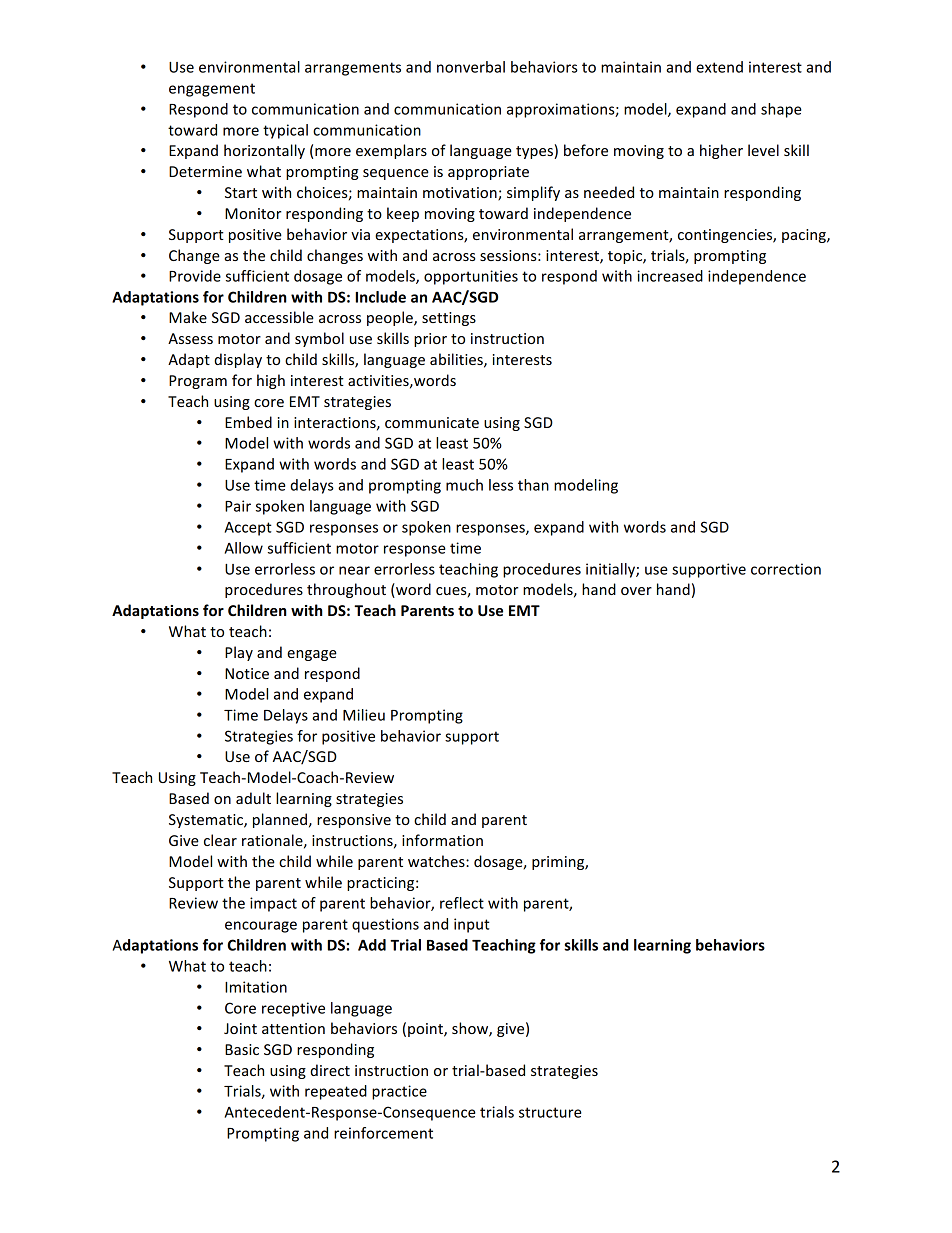 This screenshot has height=1233, width=952. Describe the element at coordinates (242, 1049) in the screenshot. I see `Basic` at that location.
